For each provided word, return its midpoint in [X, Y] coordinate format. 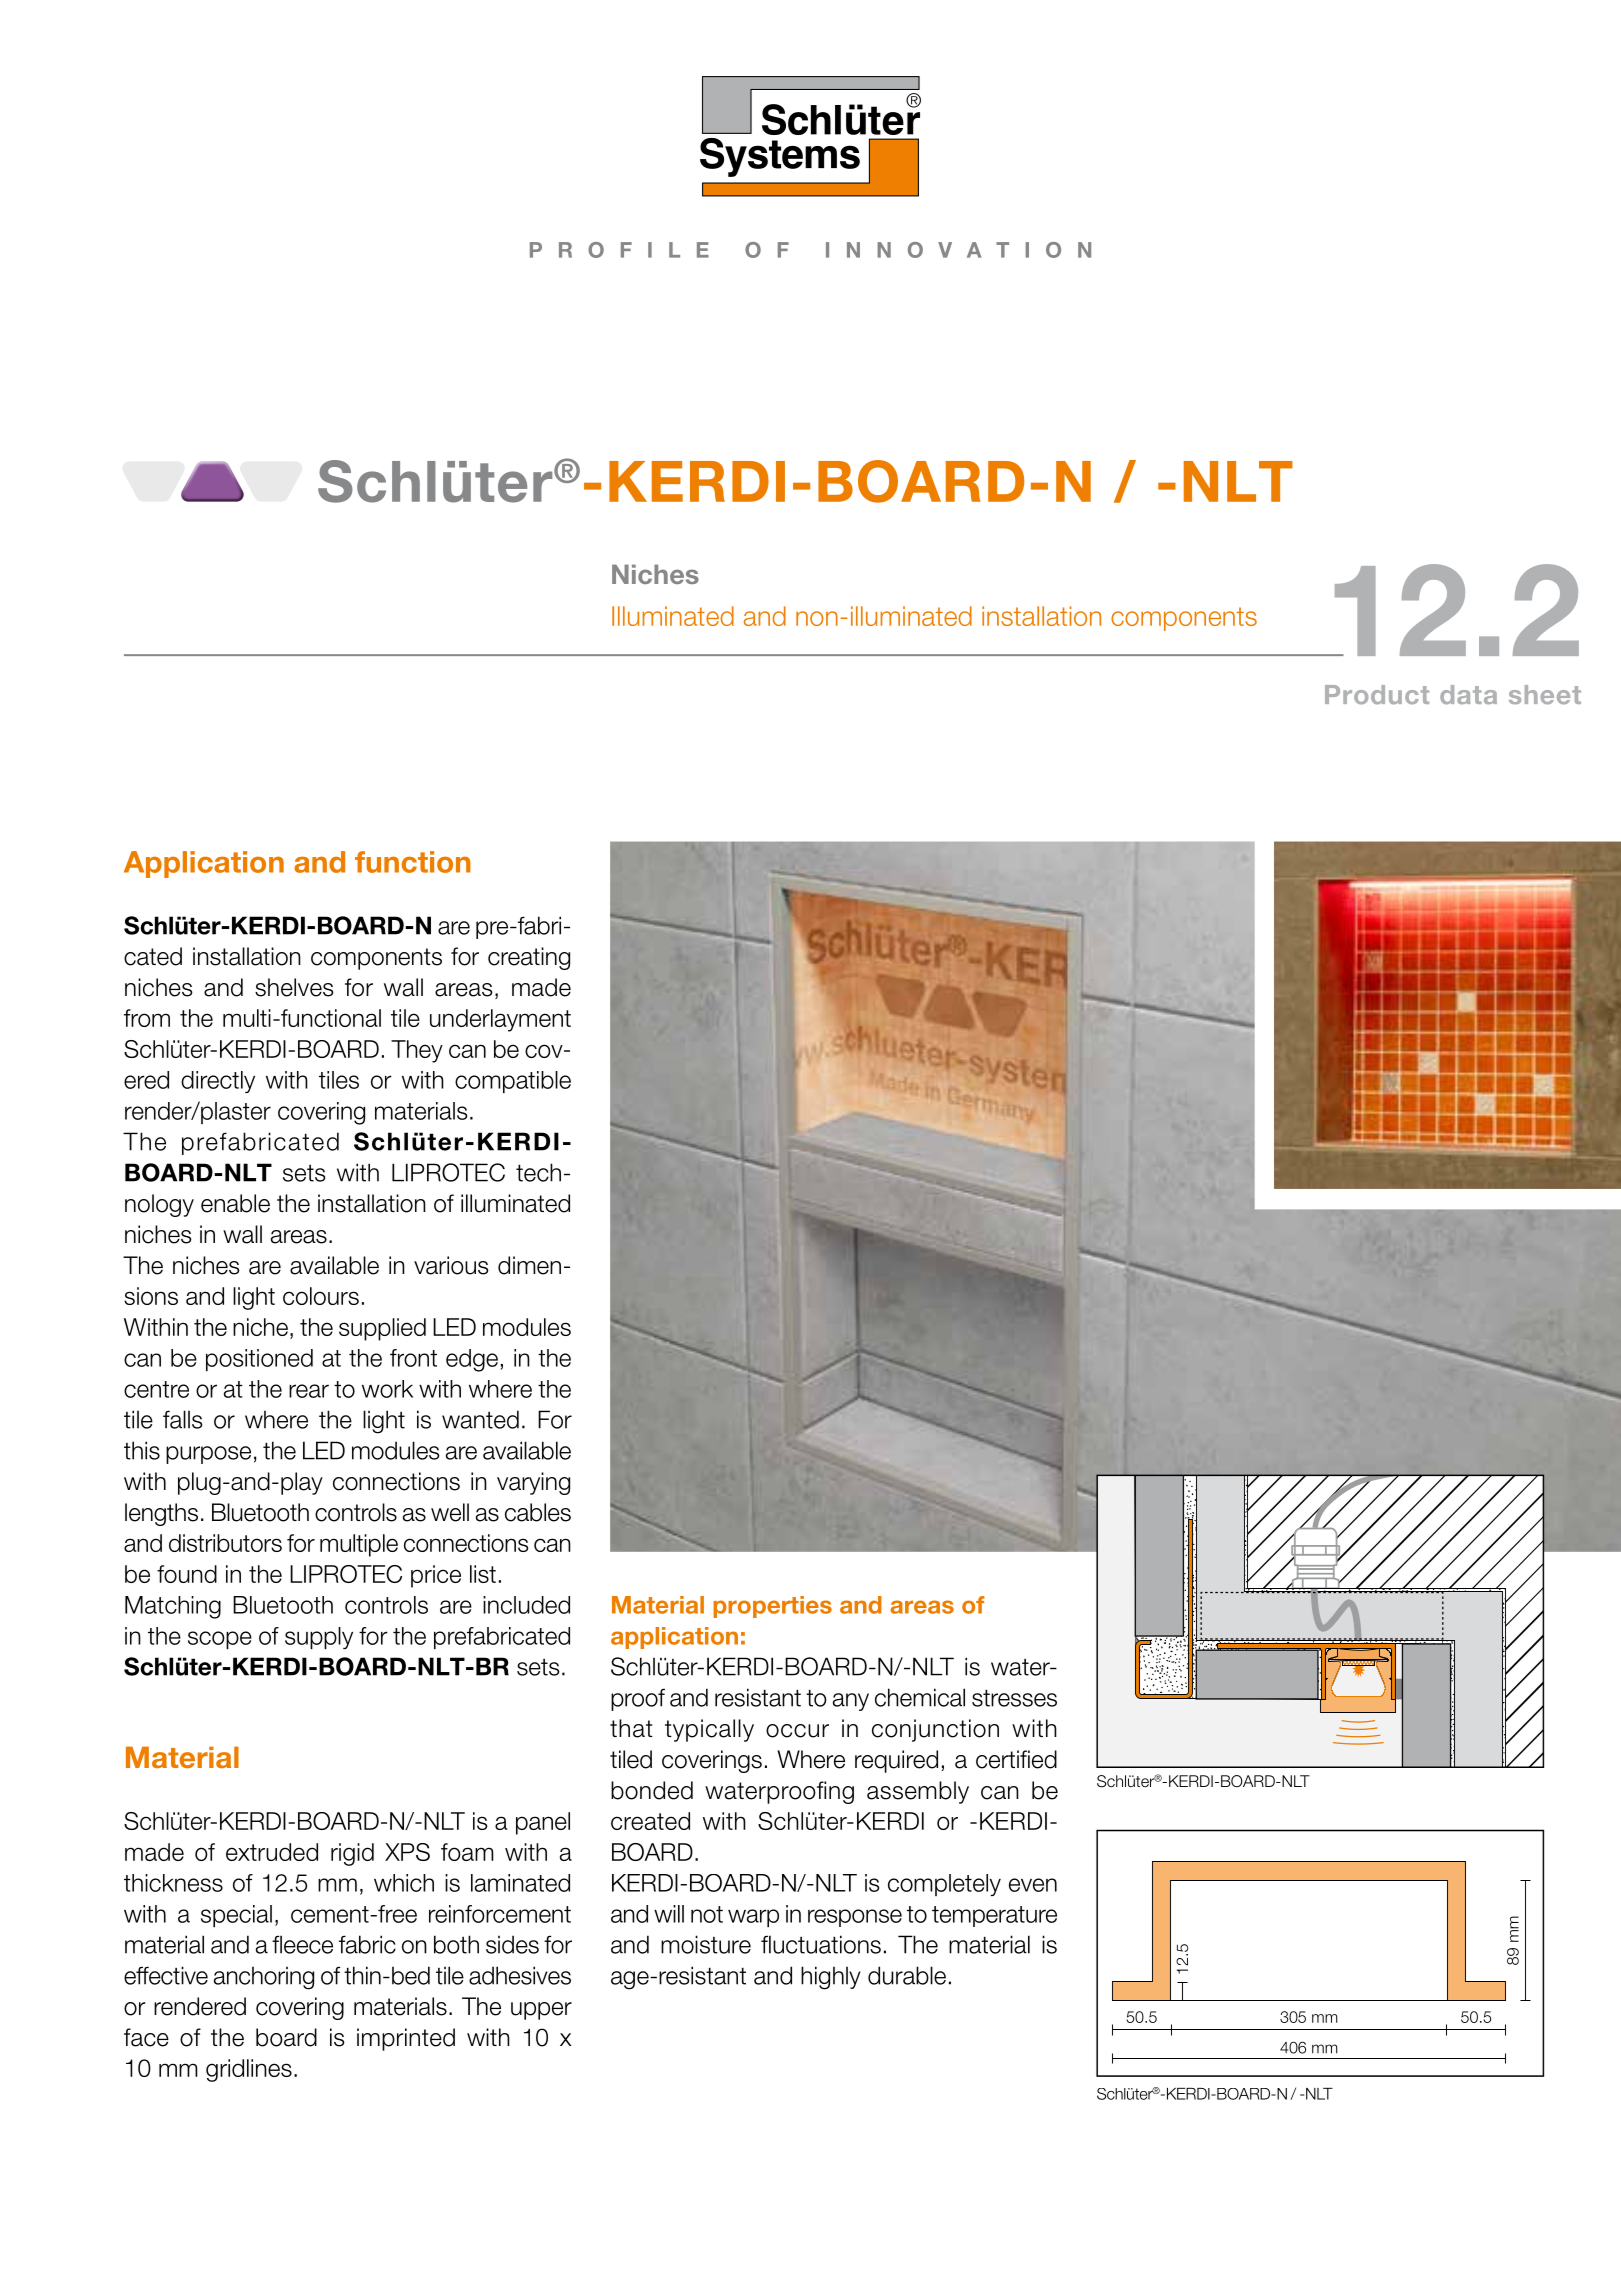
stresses [1014, 1698]
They [417, 1051]
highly [831, 1978]
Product [1377, 694]
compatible [513, 1082]
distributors [225, 1543]
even [1033, 1885]
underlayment [500, 1020]
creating [529, 958]
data [1468, 694]
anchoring [264, 1978]
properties [772, 1607]
